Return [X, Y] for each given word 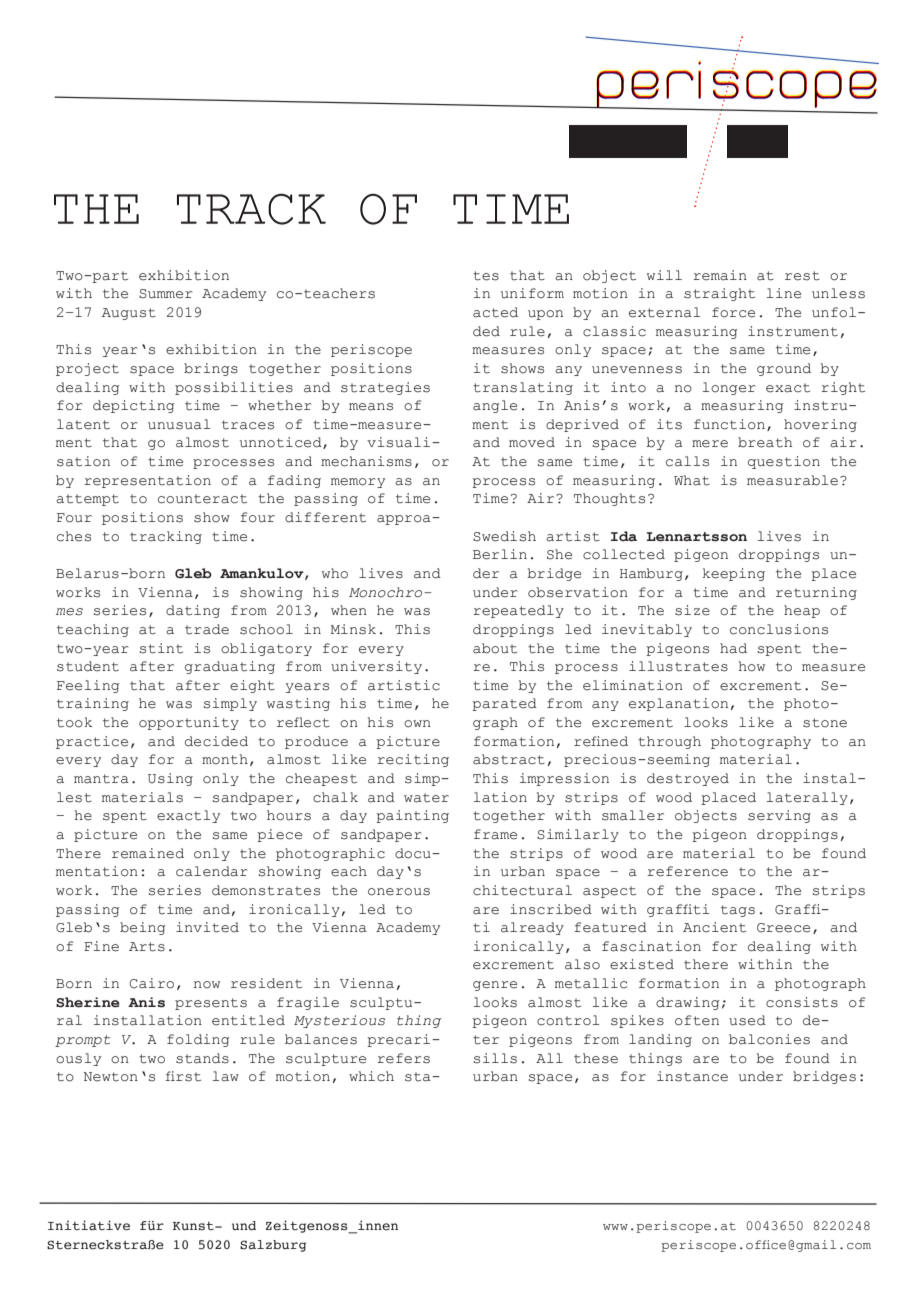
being [142, 928]
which [371, 1076]
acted [495, 312]
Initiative [89, 1225]
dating [193, 611]
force [733, 312]
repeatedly [518, 611]
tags [738, 911]
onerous [399, 892]
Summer [166, 294]
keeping [734, 574]
